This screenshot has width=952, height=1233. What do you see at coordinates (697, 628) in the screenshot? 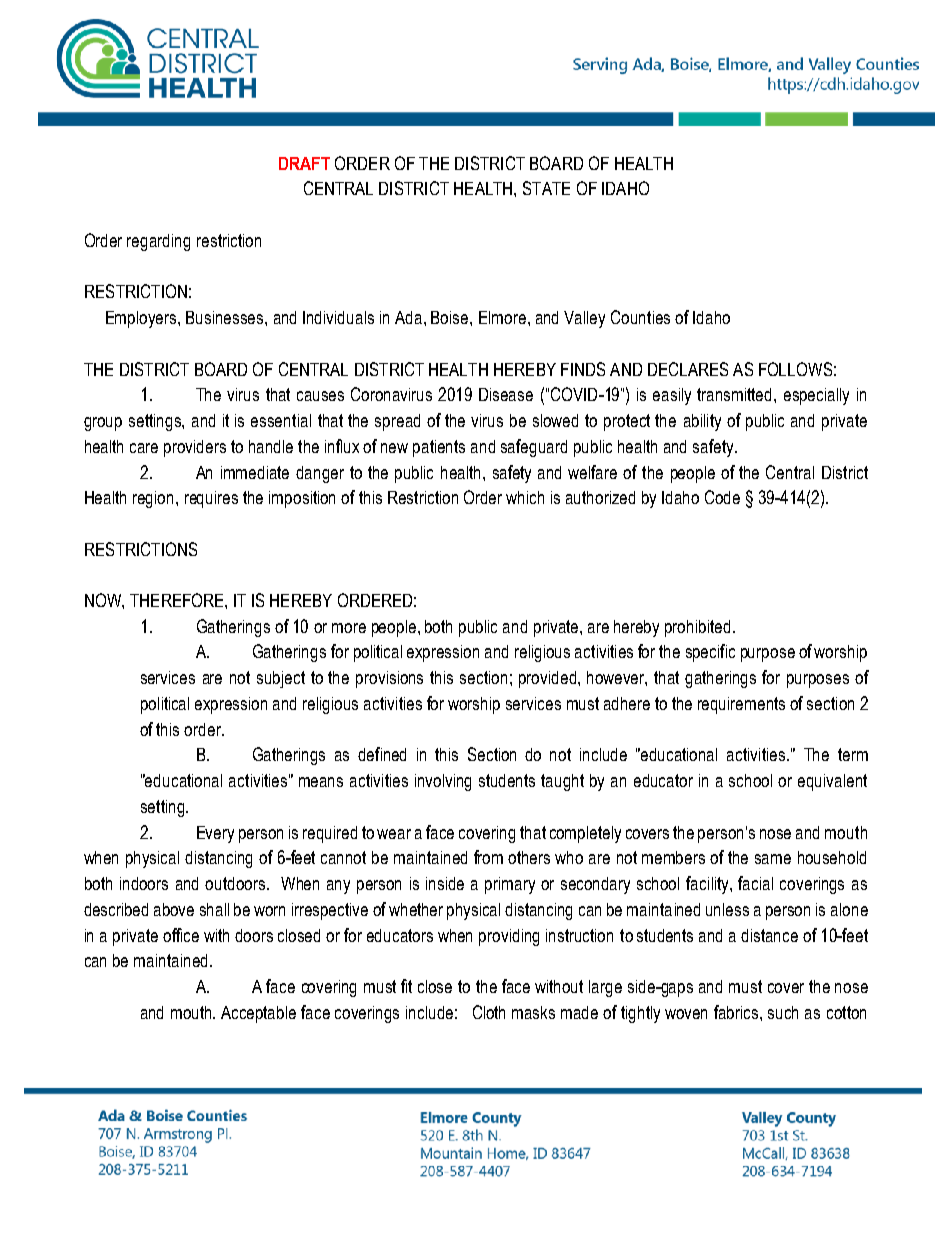
I see `prohibited` at bounding box center [697, 628].
